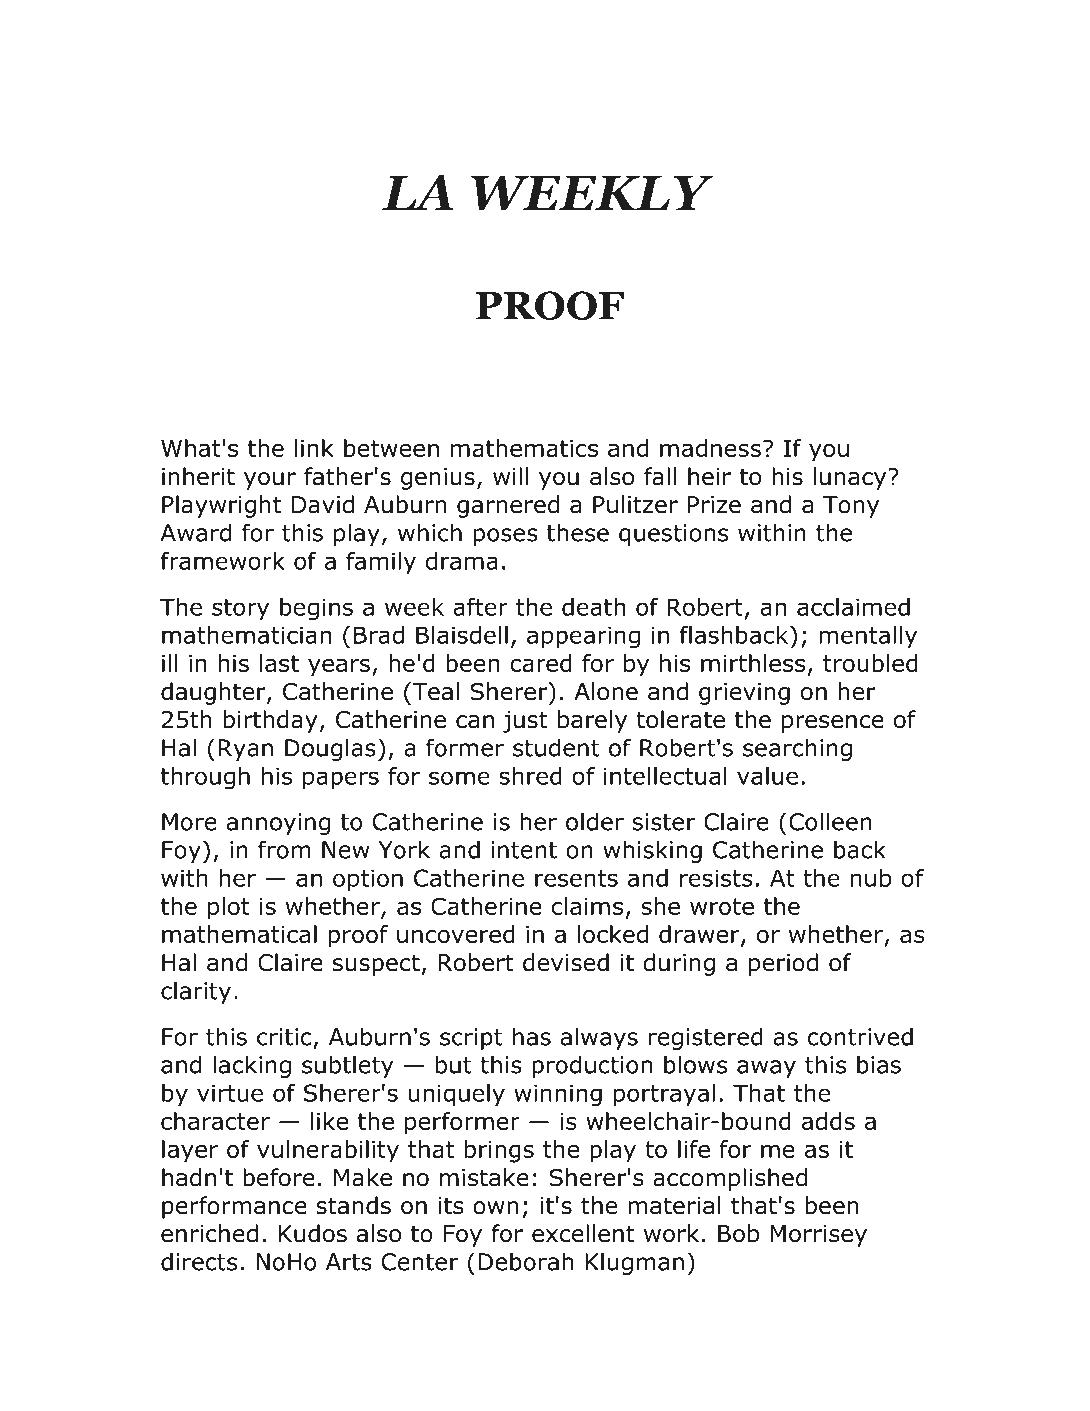 The height and width of the image is (1411, 1090). Describe the element at coordinates (284, 849) in the image. I see `from` at that location.
